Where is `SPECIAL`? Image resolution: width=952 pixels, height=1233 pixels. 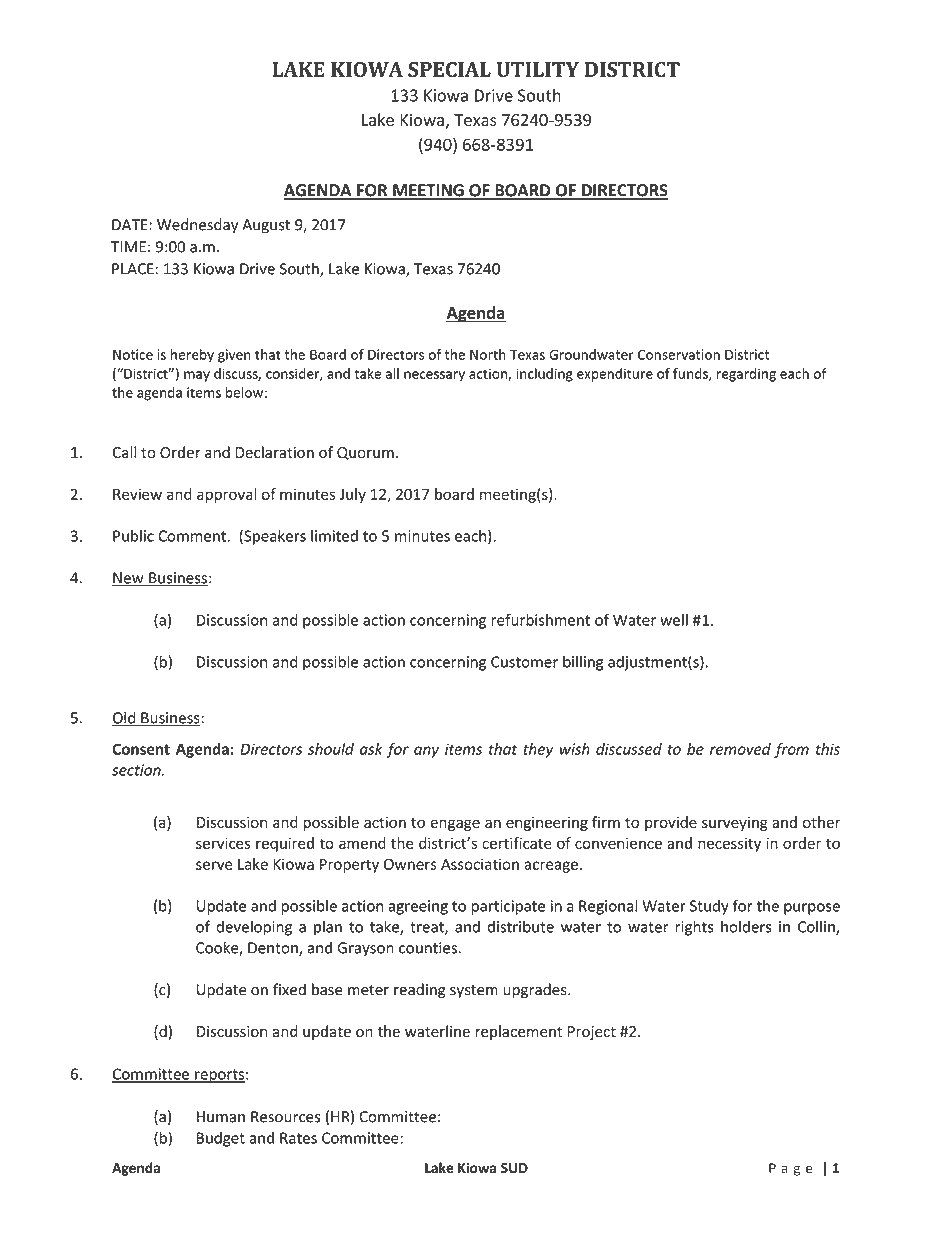 SPECIAL is located at coordinates (449, 69).
